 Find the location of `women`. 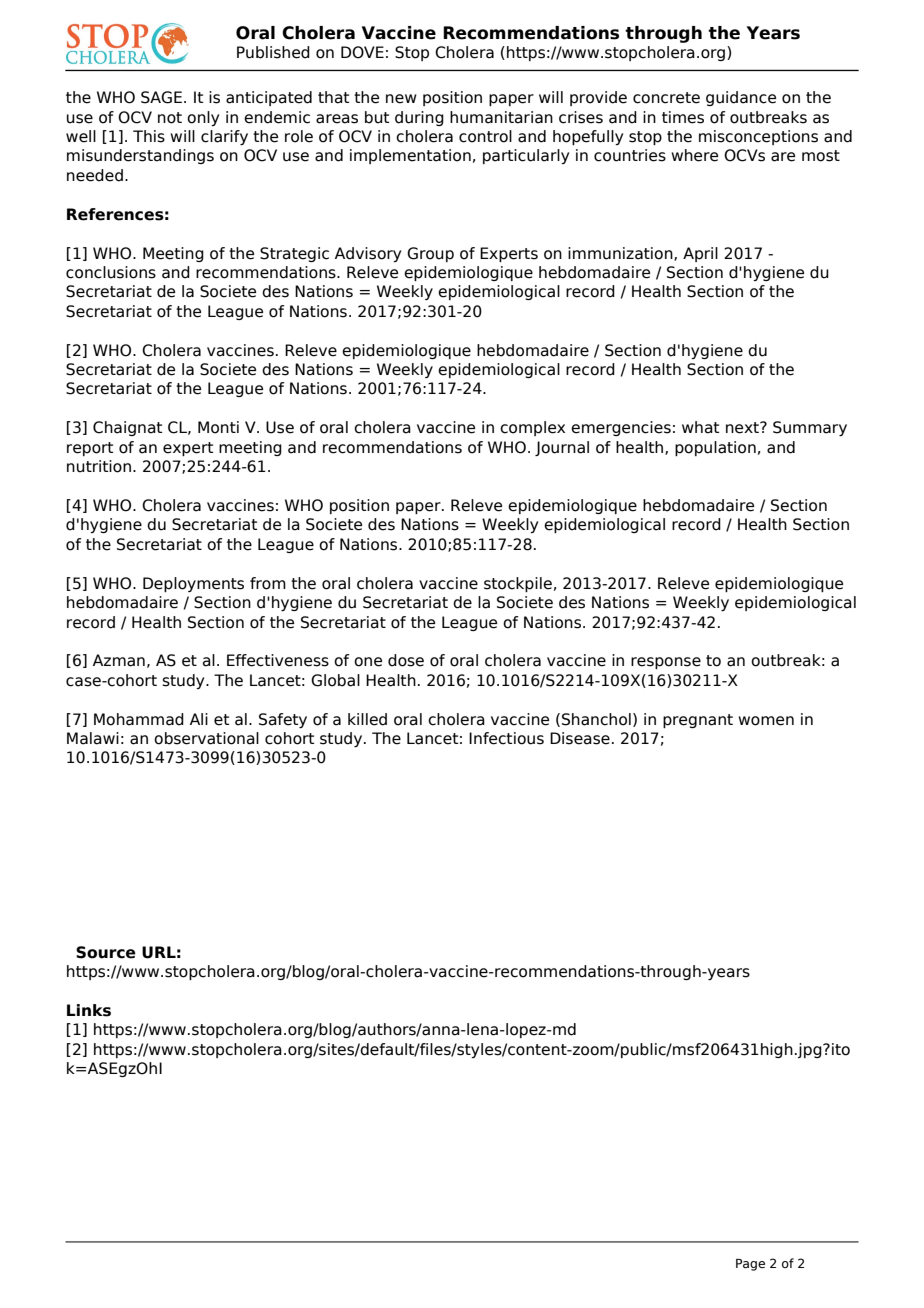

women is located at coordinates (766, 721).
